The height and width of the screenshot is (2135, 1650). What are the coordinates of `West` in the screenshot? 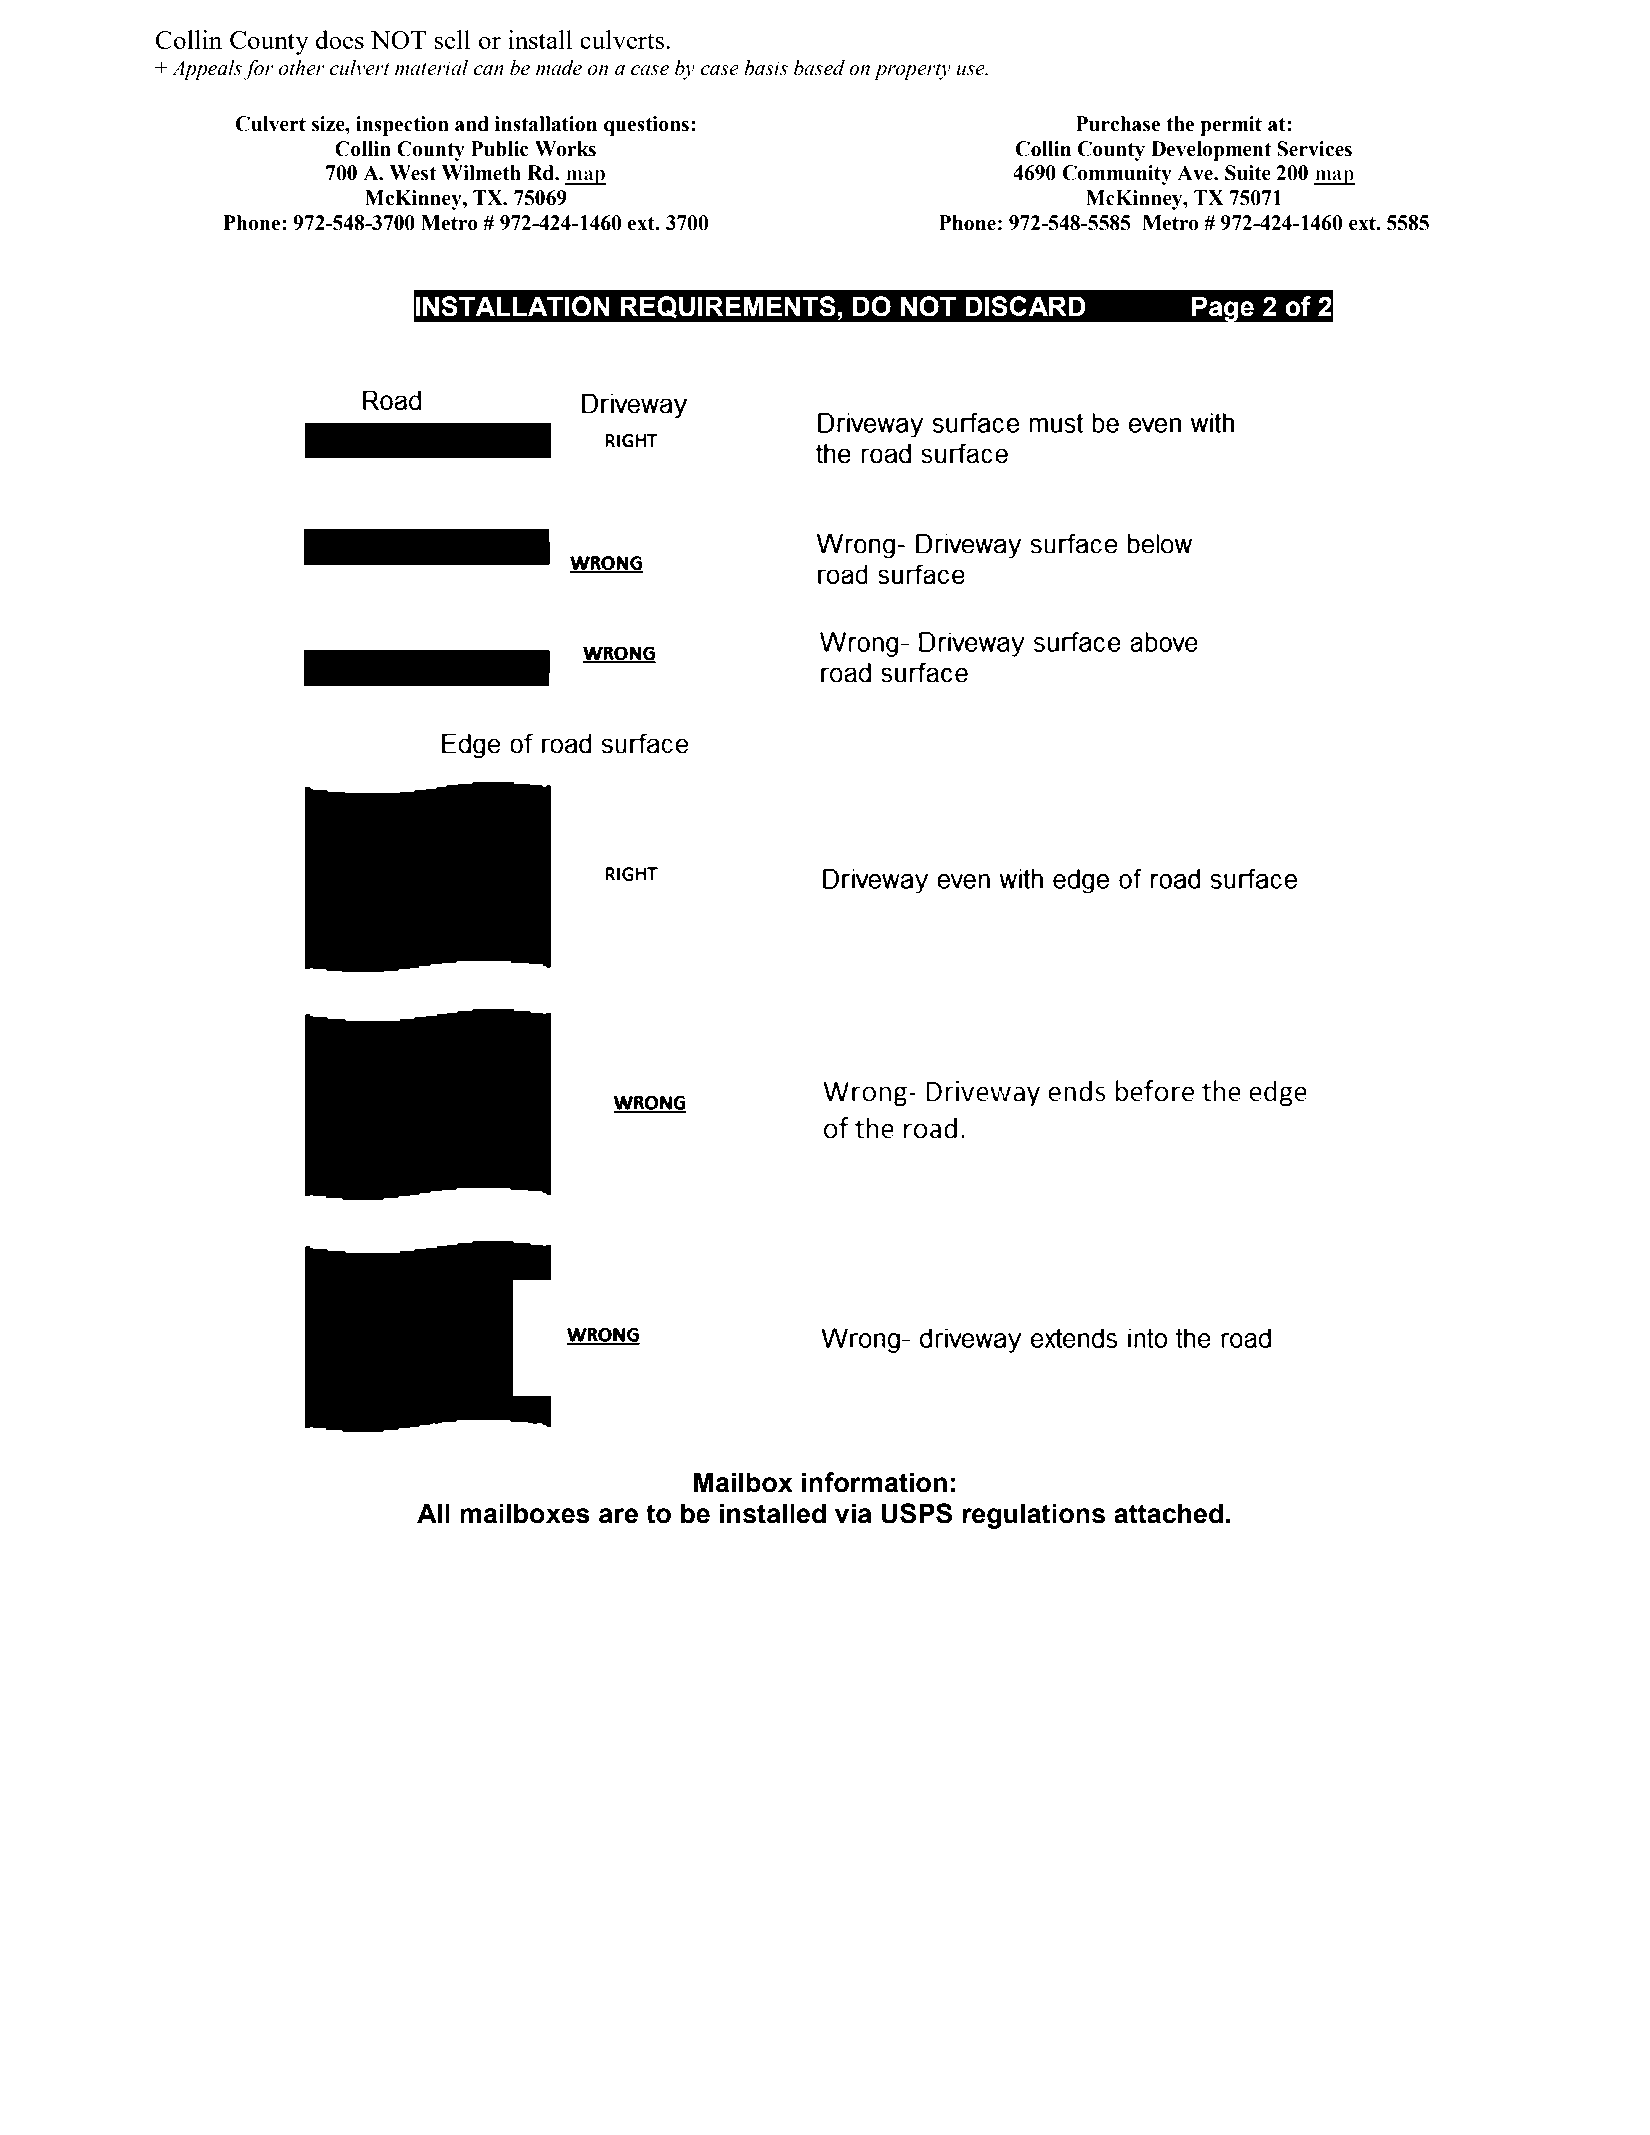 It's located at (412, 173).
